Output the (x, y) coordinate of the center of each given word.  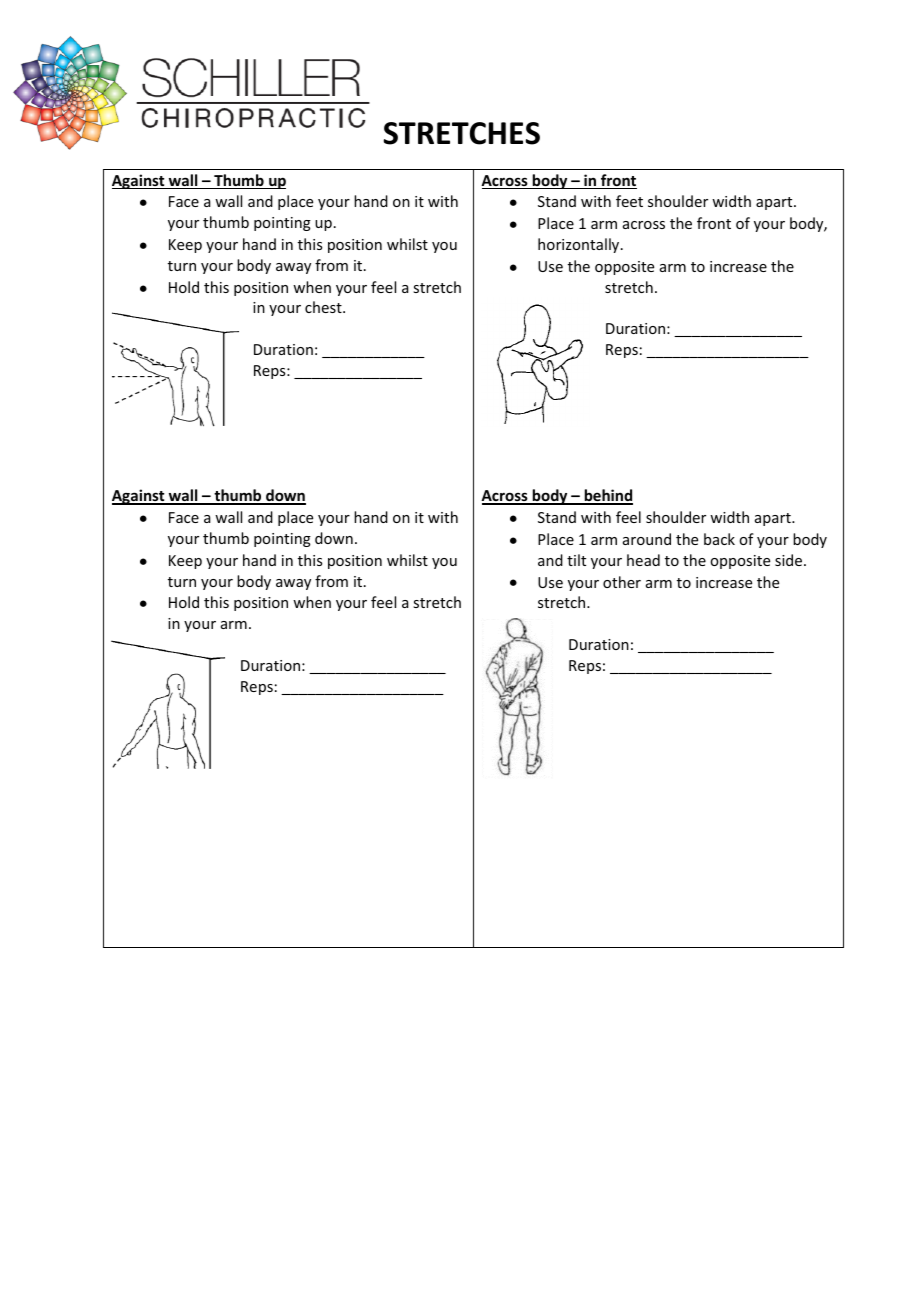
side (790, 560)
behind (607, 496)
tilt (576, 560)
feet (629, 201)
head (643, 560)
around (647, 539)
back (719, 539)
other (622, 582)
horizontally (580, 245)
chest (324, 307)
